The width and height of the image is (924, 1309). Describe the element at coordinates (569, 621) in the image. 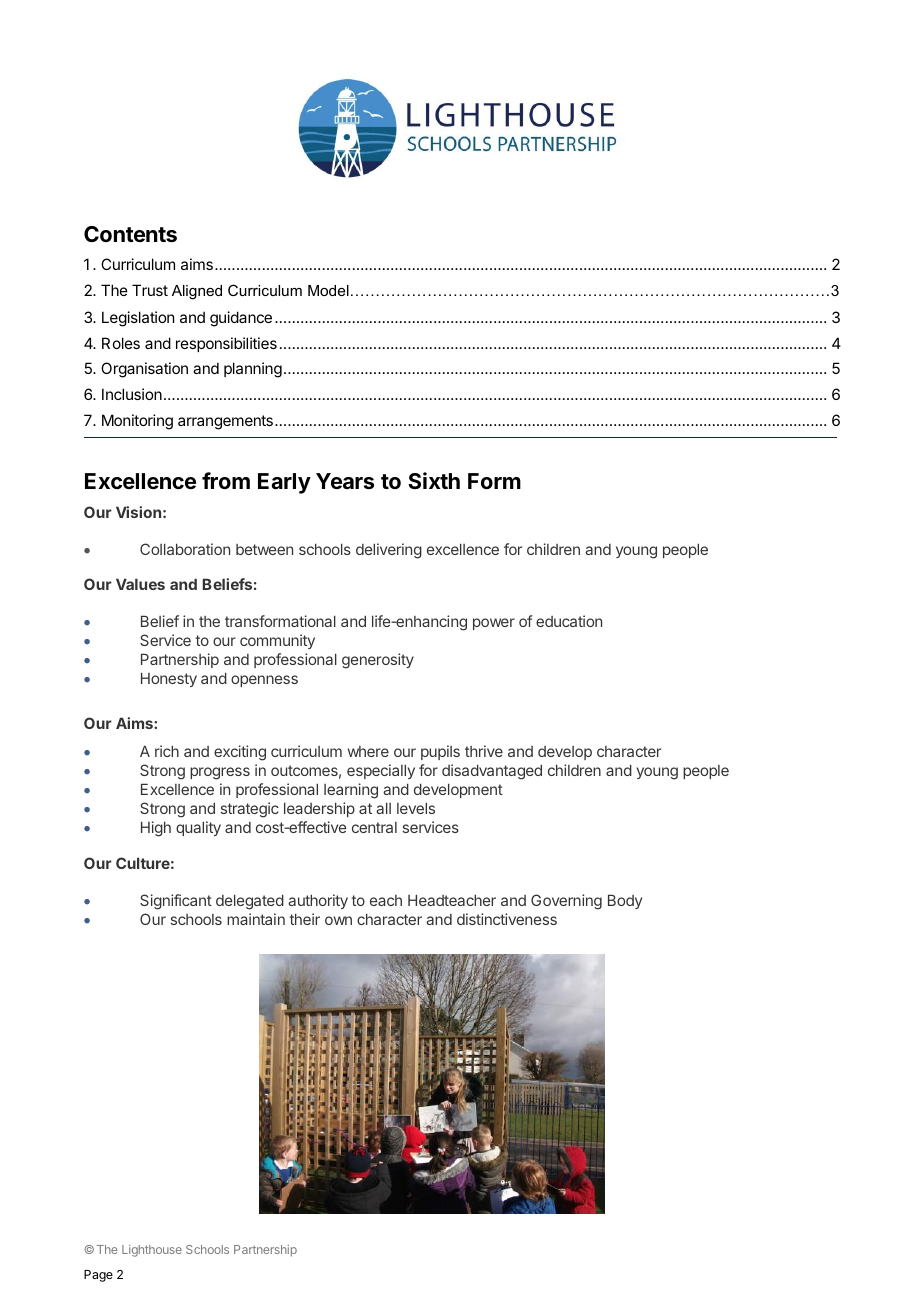

I see `education` at that location.
